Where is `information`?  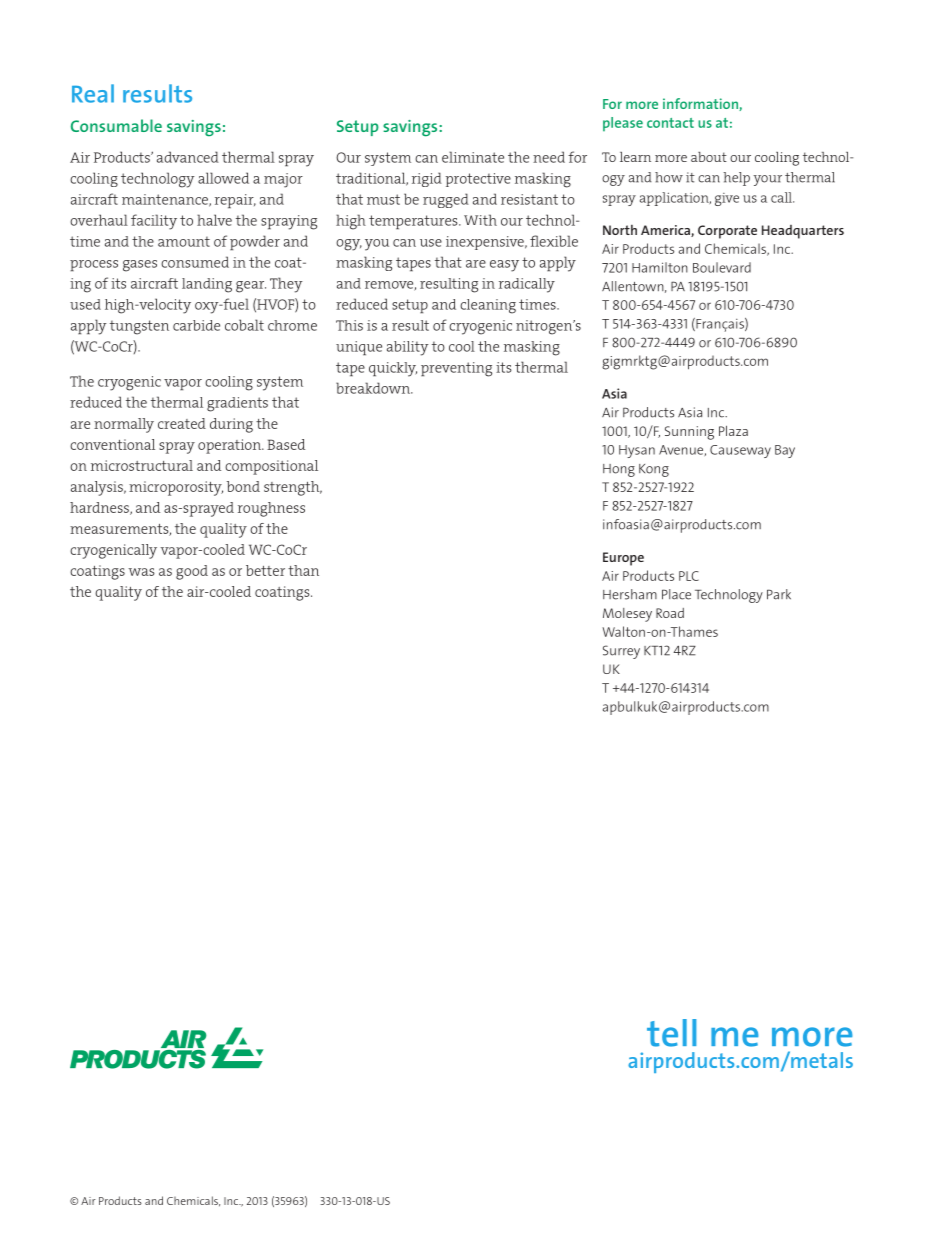 information is located at coordinates (701, 104).
